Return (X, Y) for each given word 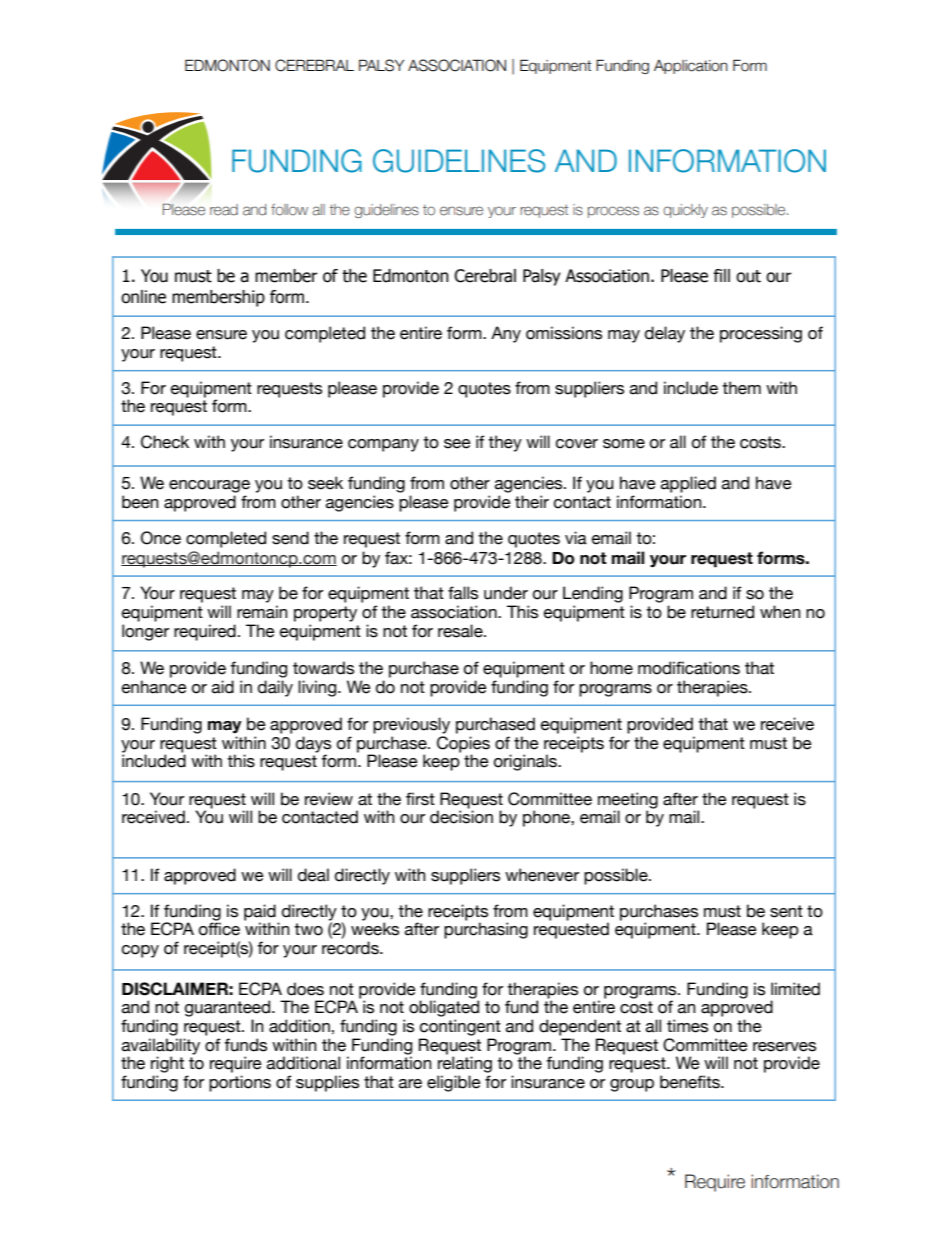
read (224, 210)
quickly (685, 211)
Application (691, 67)
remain (262, 612)
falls (463, 593)
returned (722, 612)
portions (240, 1083)
